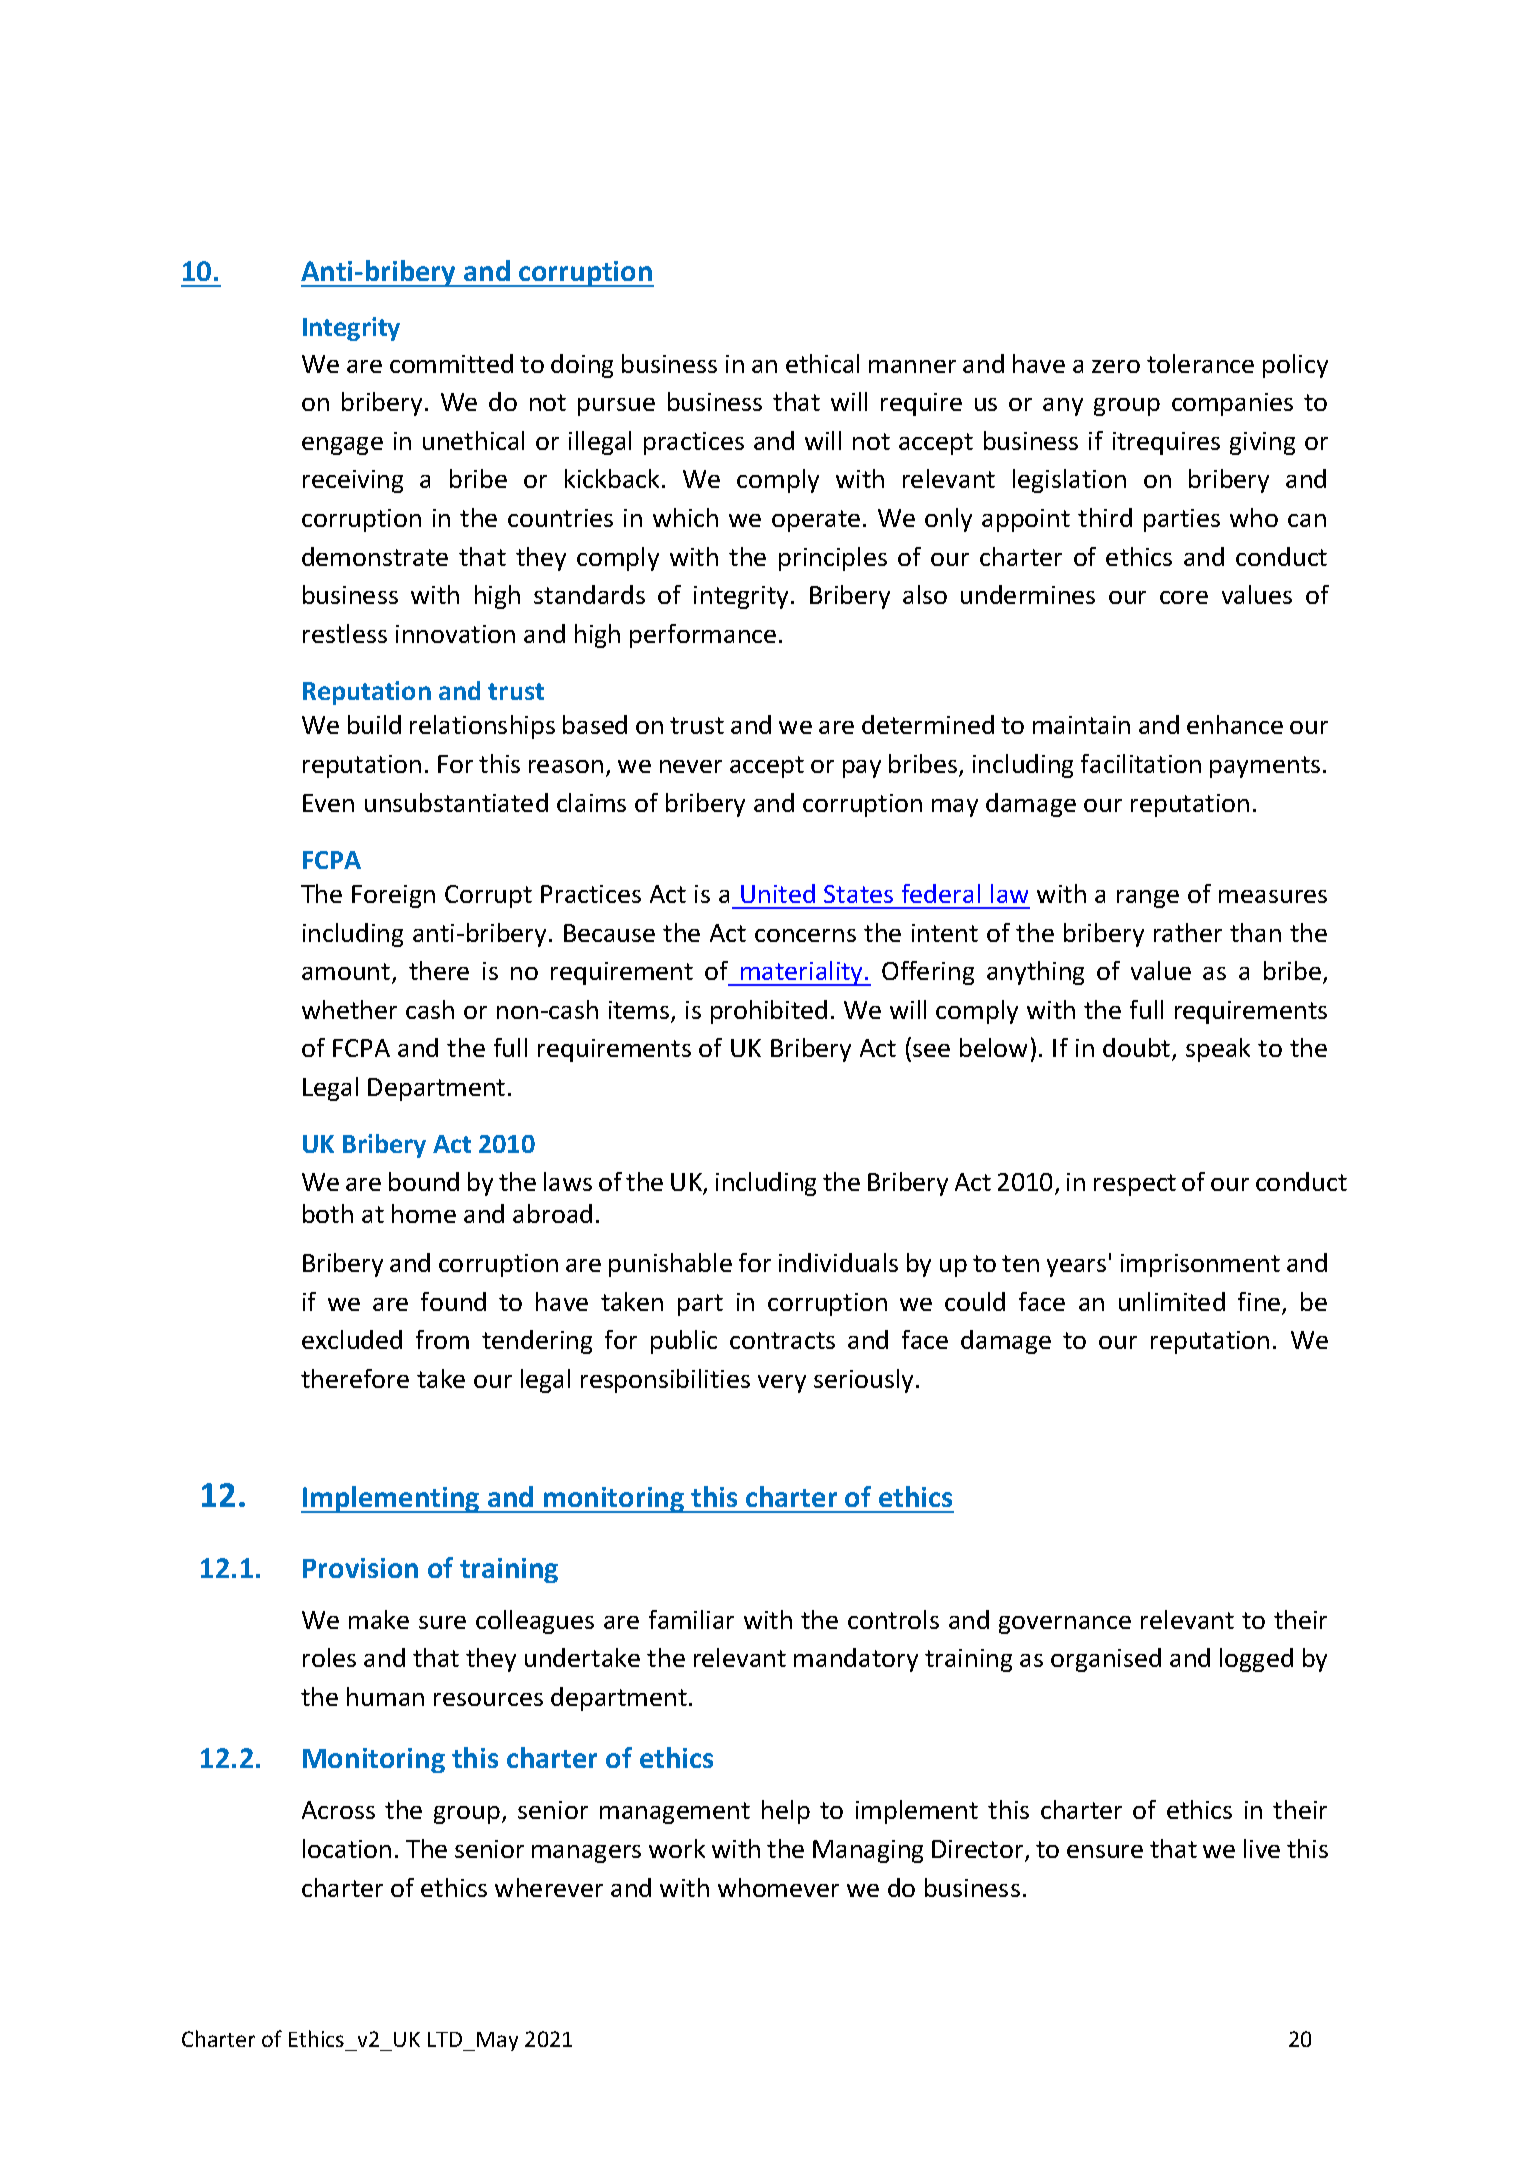 The image size is (1526, 2158). Describe the element at coordinates (451, 363) in the page. I see `committed` at that location.
